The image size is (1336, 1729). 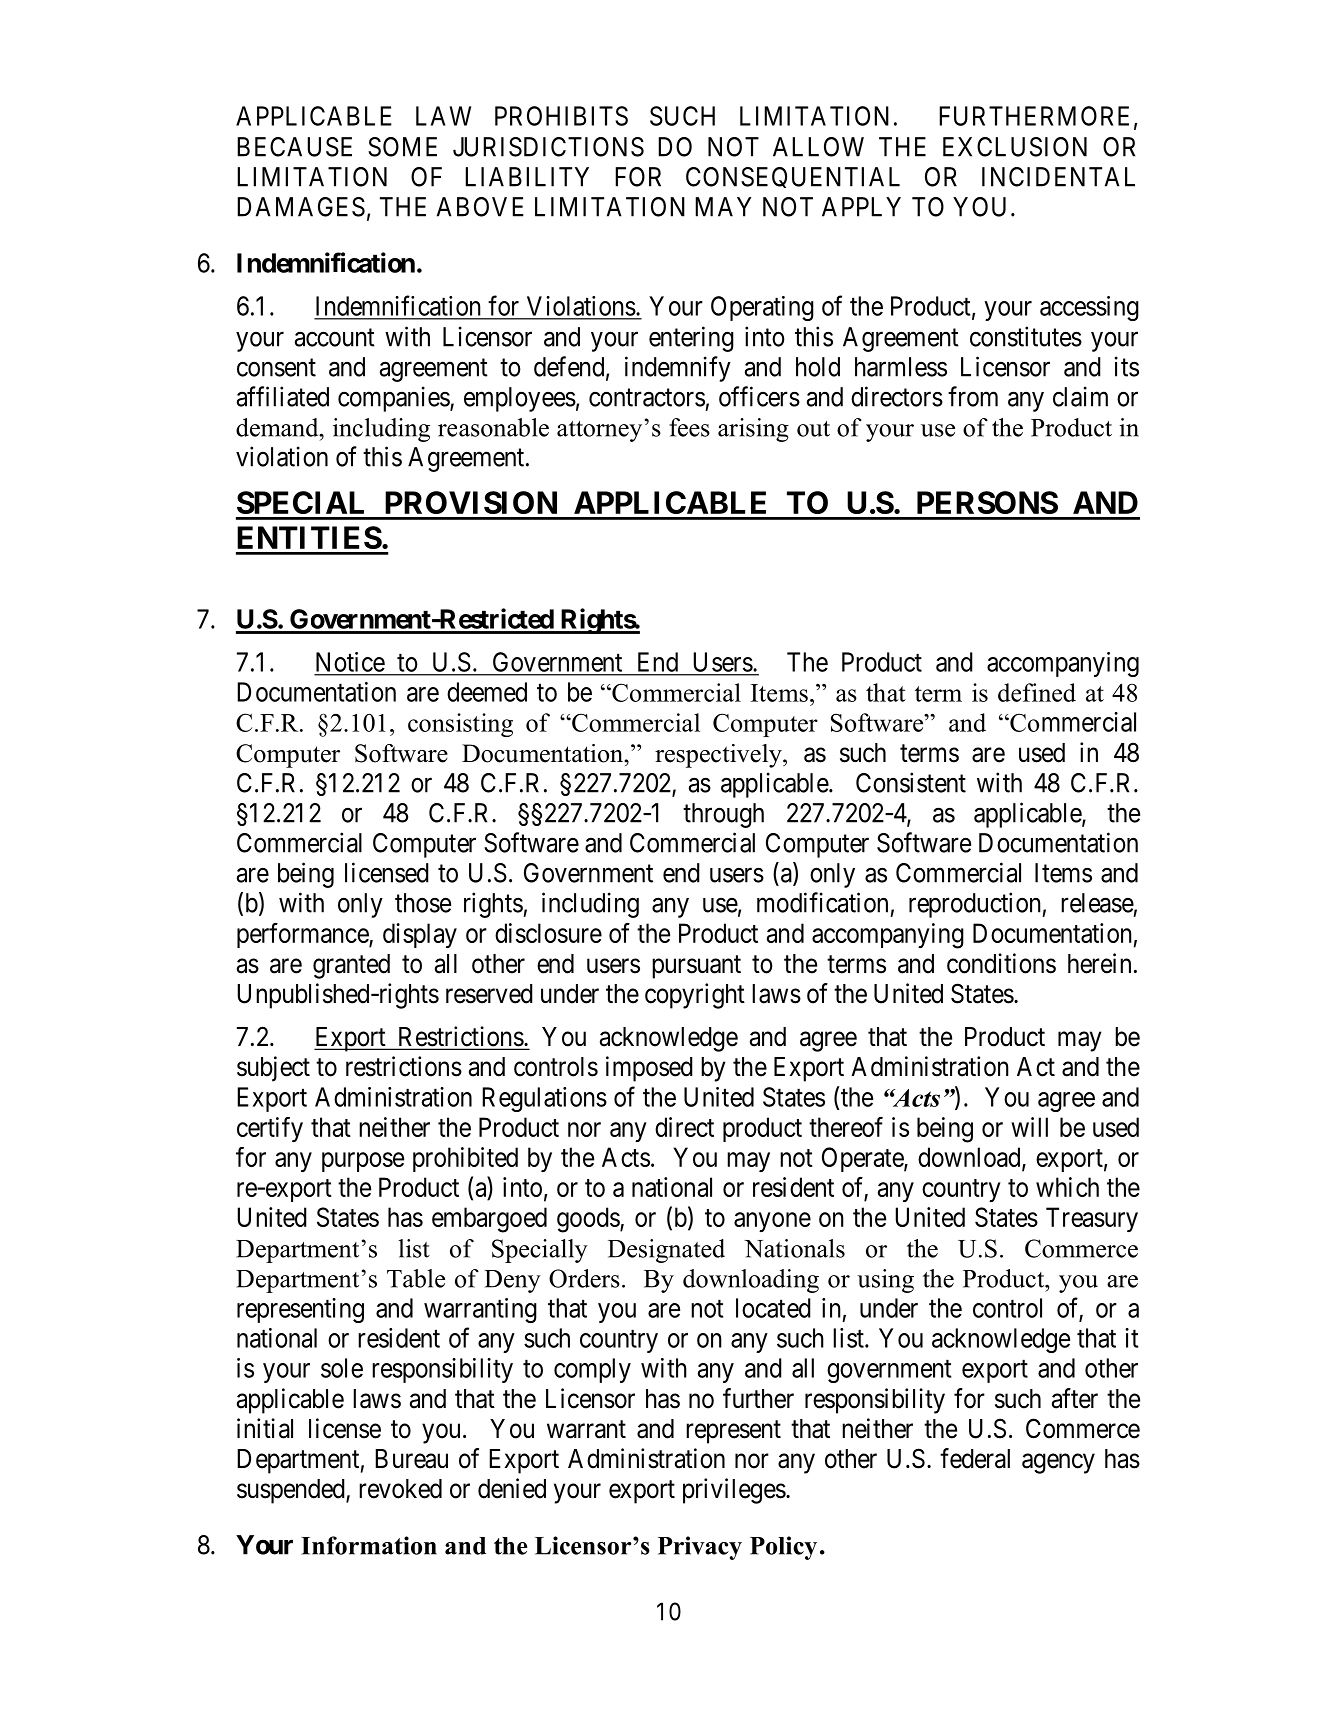 What do you see at coordinates (1099, 963) in the screenshot?
I see `herein` at bounding box center [1099, 963].
